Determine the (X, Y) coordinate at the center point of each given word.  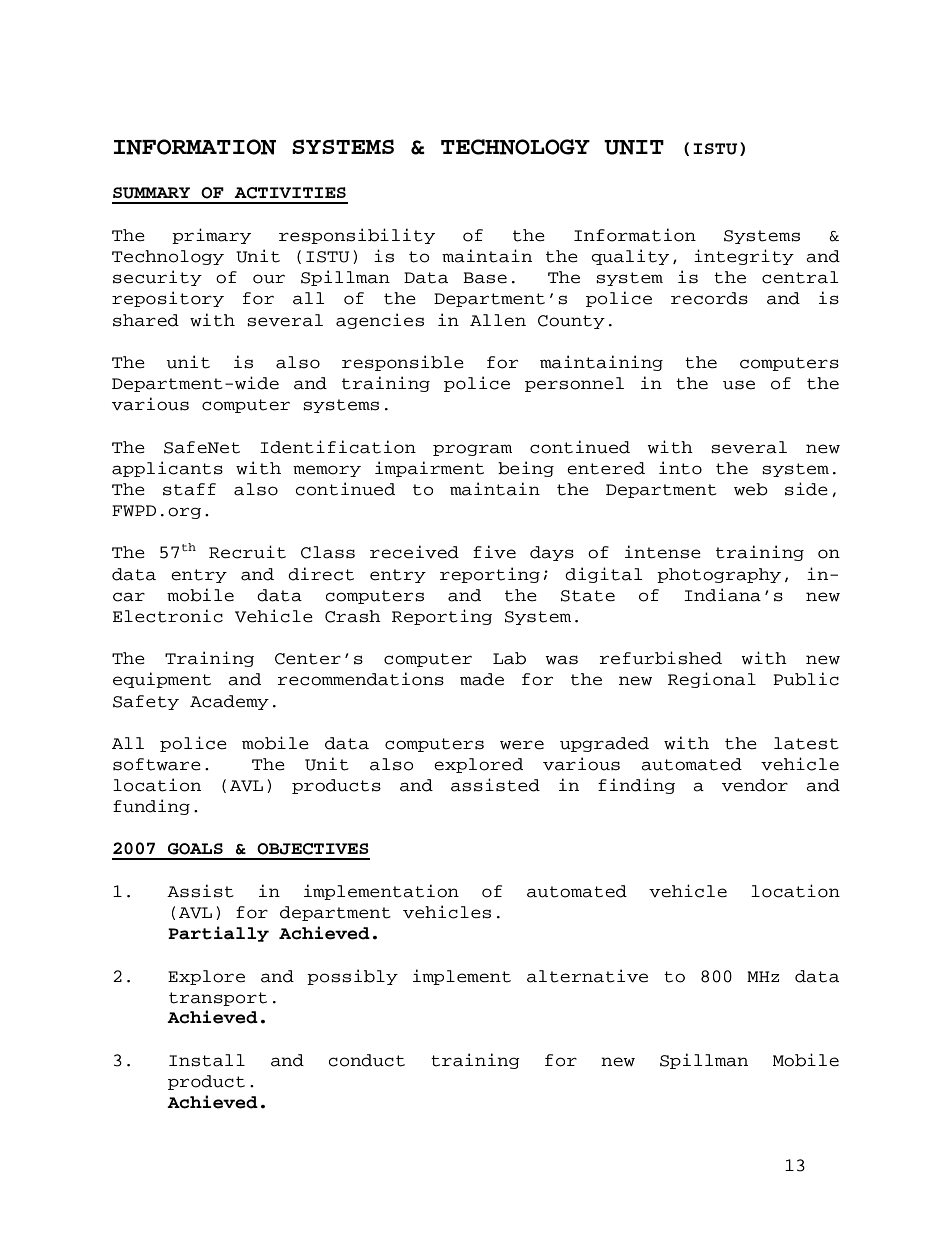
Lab (509, 658)
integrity (744, 257)
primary (211, 236)
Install (207, 1060)
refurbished (661, 658)
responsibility (357, 236)
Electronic (168, 616)
